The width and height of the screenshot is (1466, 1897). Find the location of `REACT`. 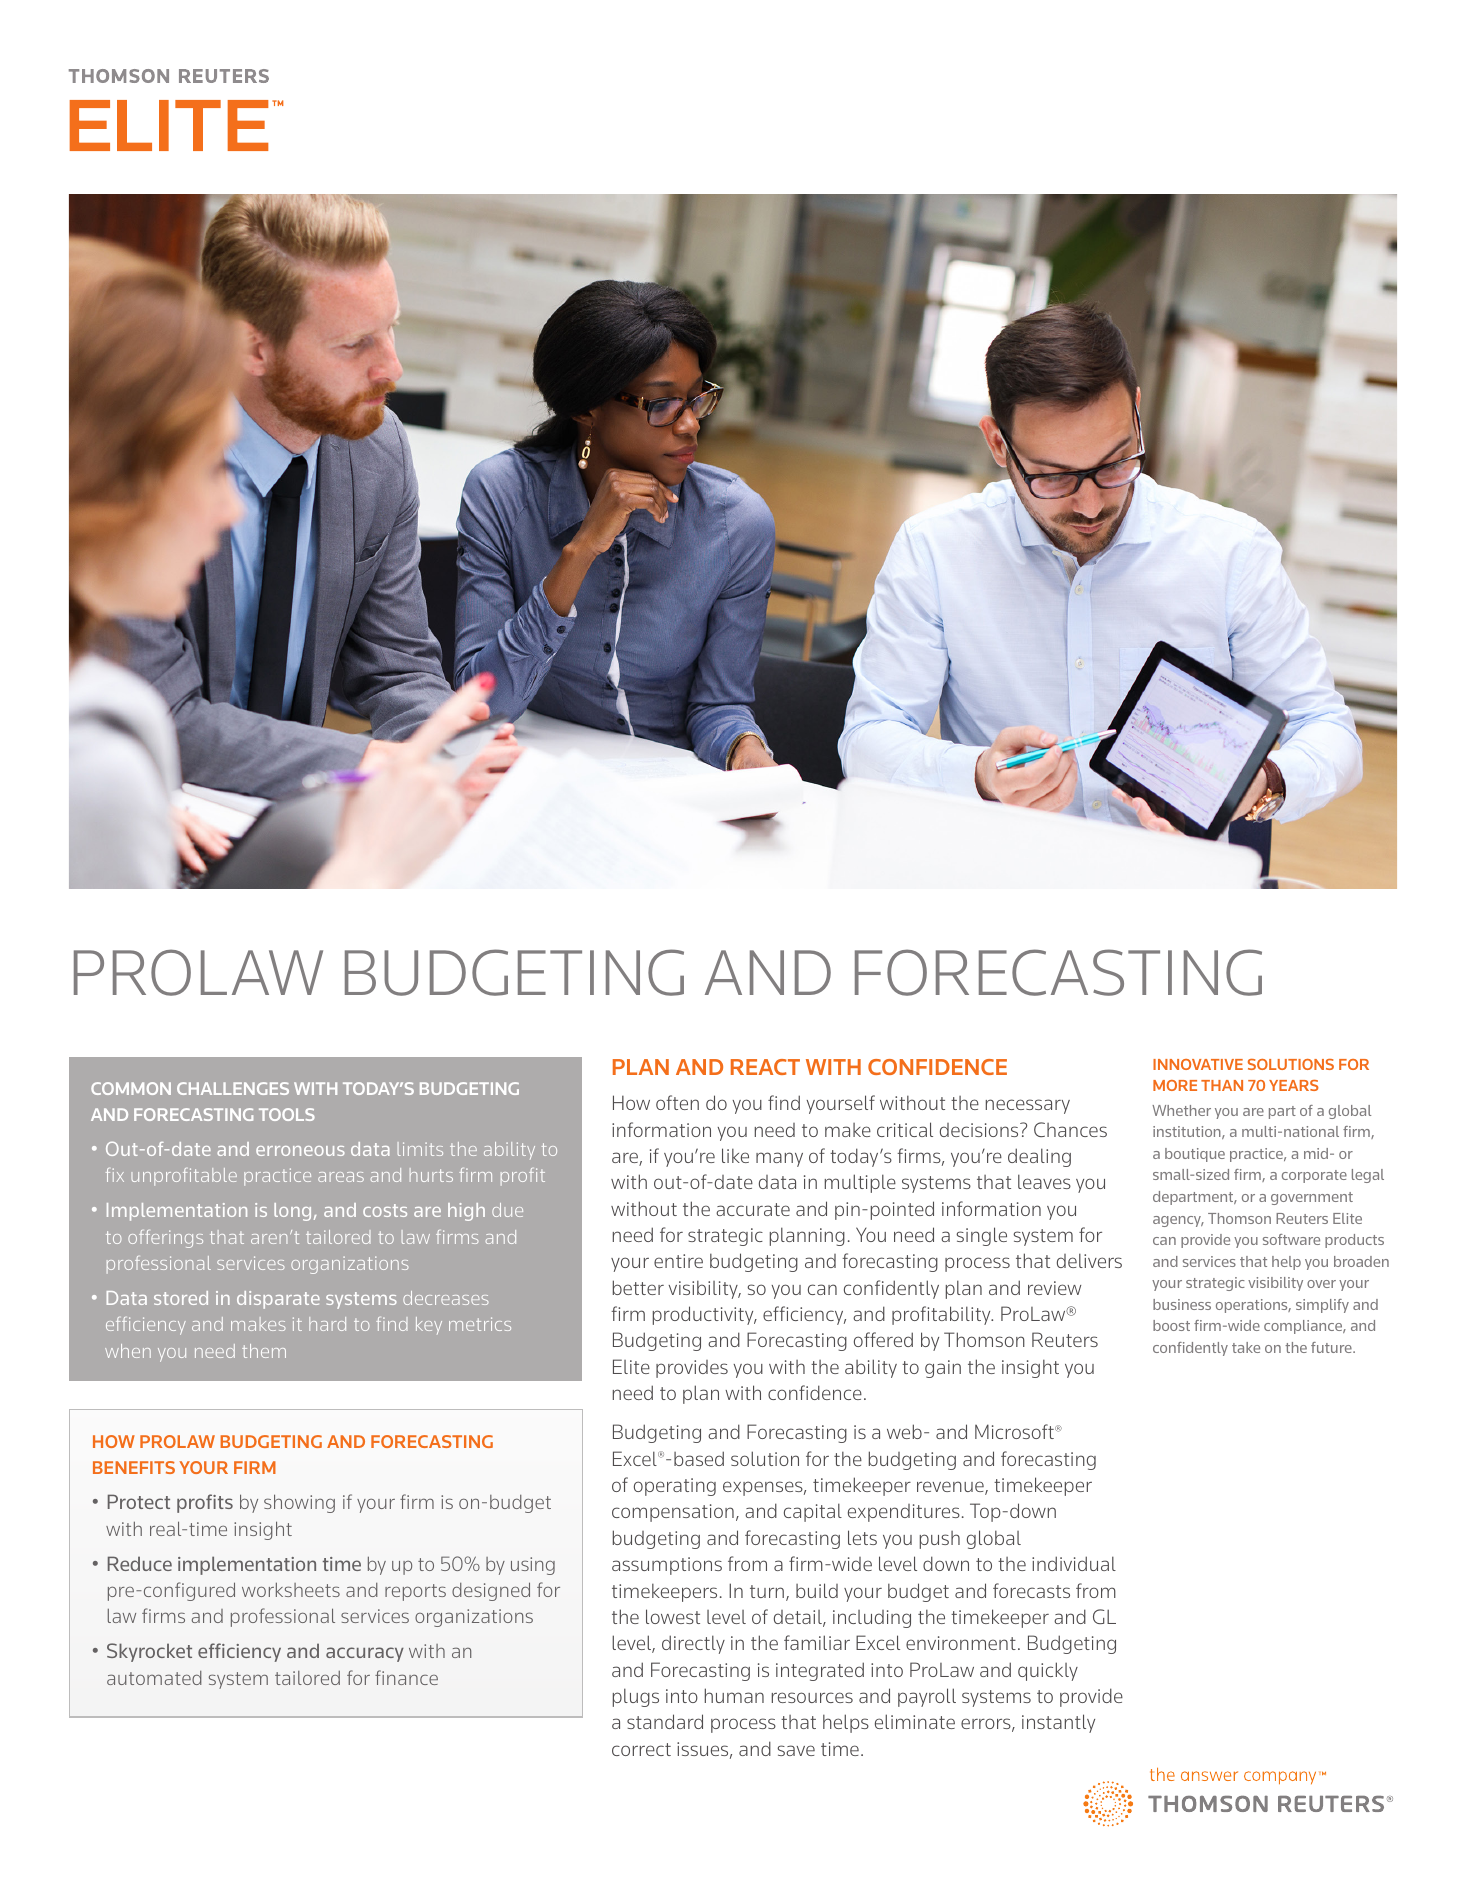

REACT is located at coordinates (765, 1067).
